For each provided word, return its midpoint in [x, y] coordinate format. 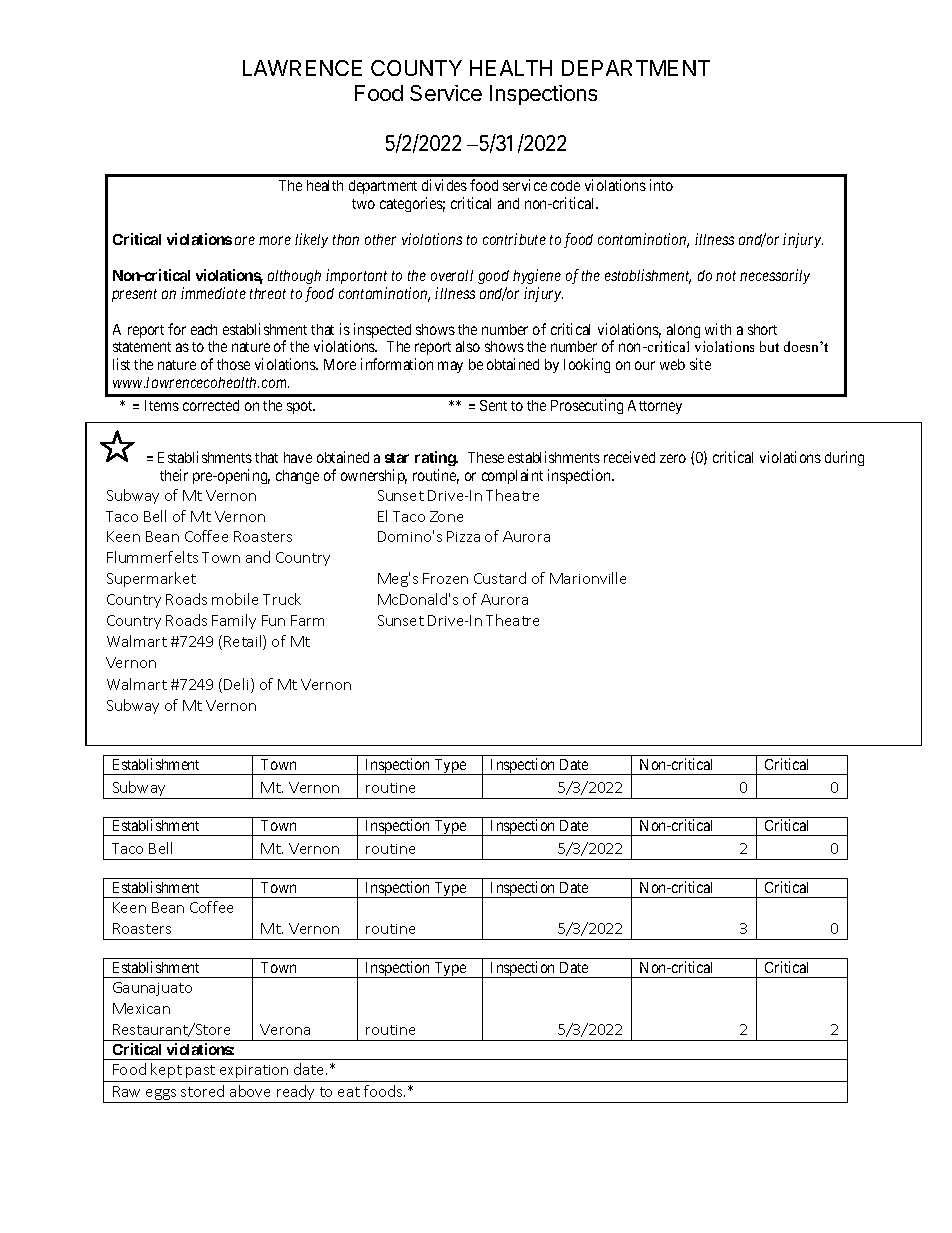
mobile [235, 599]
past [200, 1071]
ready [296, 1094]
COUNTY [416, 68]
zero [673, 458]
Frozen [445, 578]
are [245, 240]
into [661, 185]
